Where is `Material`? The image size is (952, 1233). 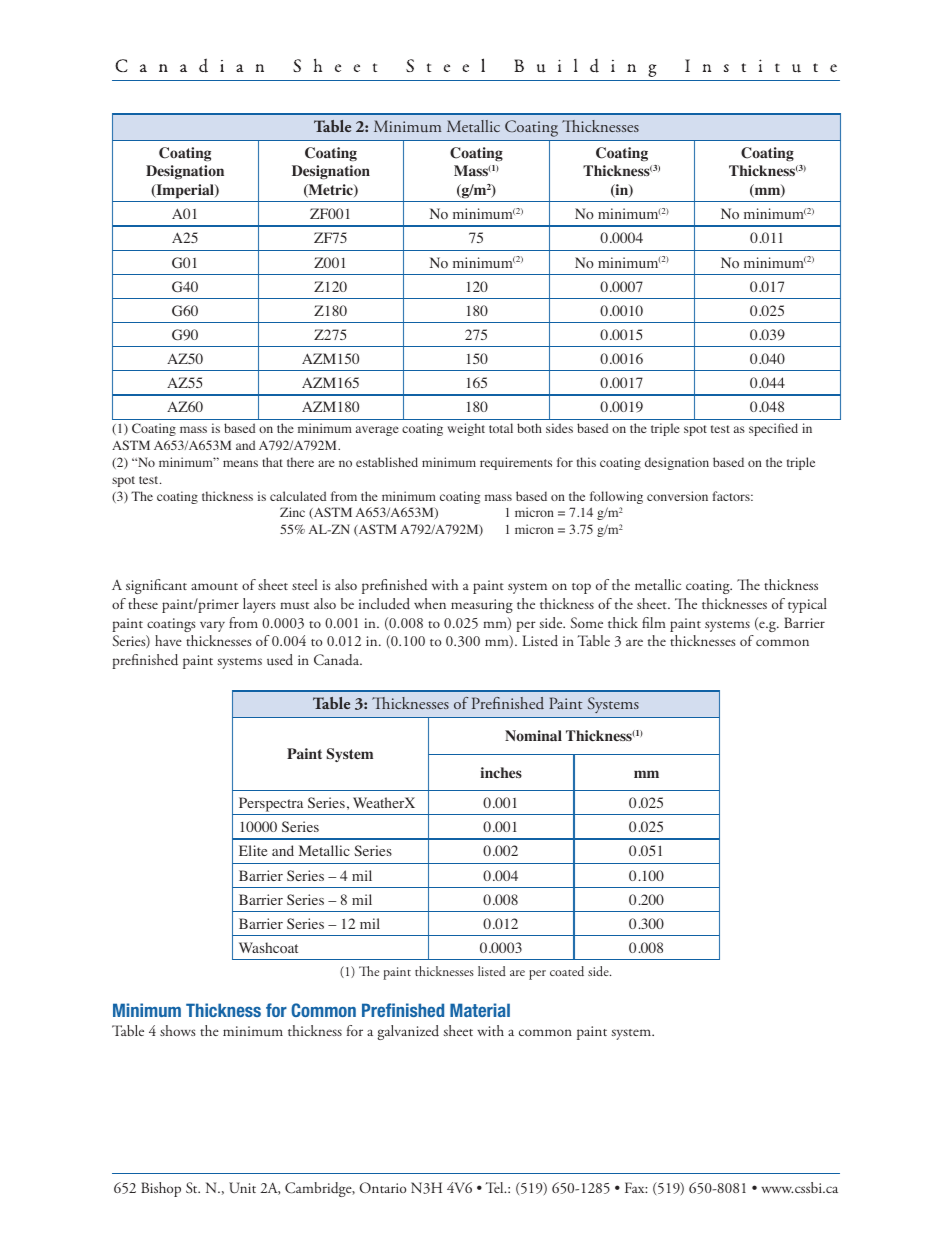 Material is located at coordinates (480, 1010).
